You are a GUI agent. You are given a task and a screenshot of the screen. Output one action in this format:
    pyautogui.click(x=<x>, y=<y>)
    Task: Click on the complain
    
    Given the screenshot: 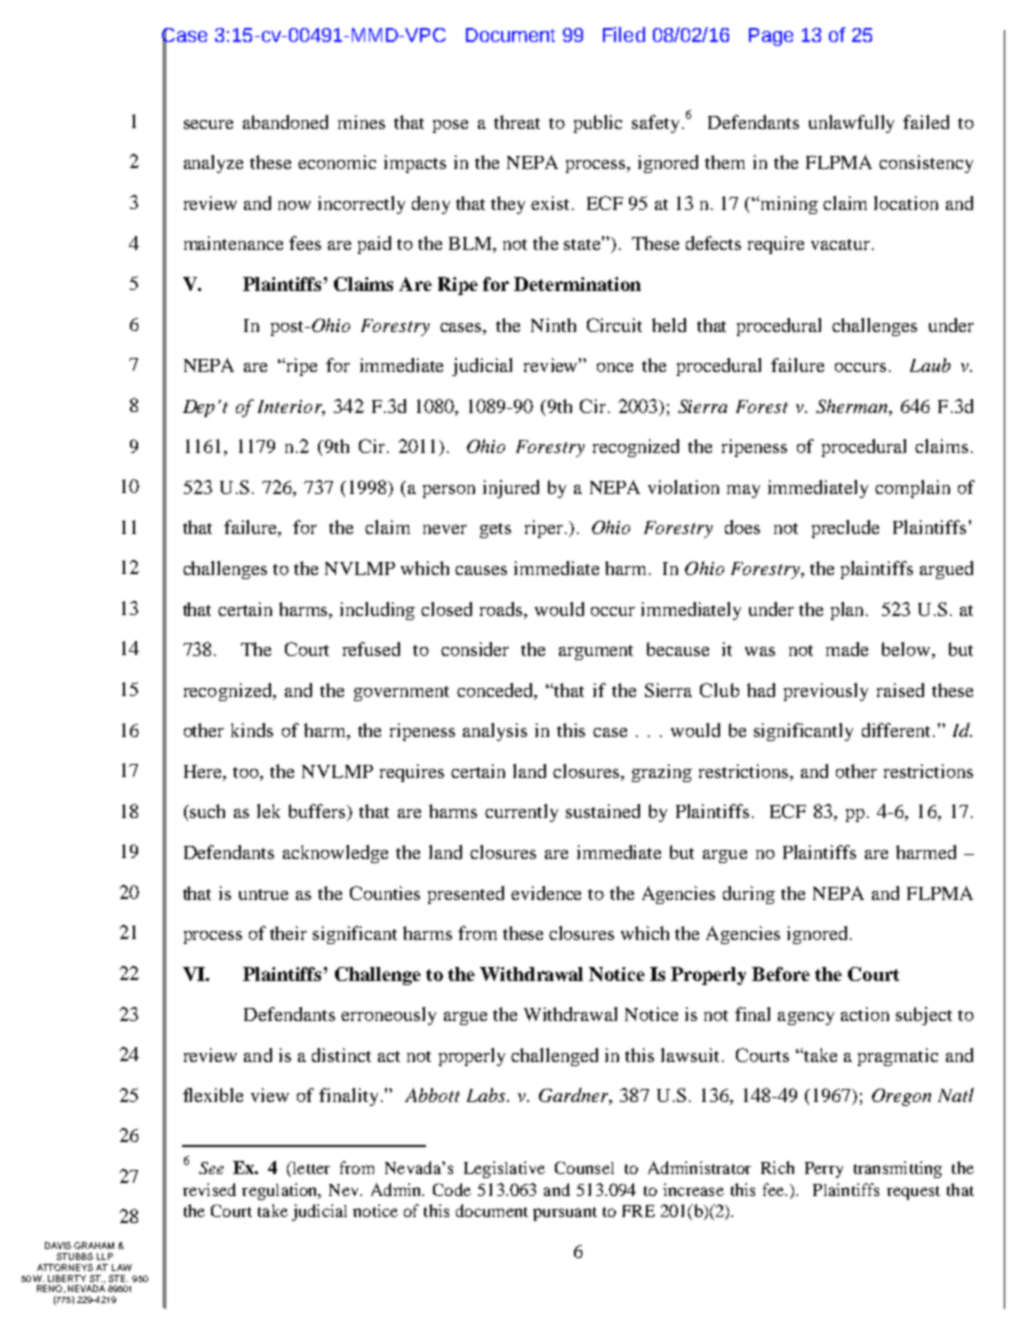 What is the action you would take?
    pyautogui.click(x=912, y=489)
